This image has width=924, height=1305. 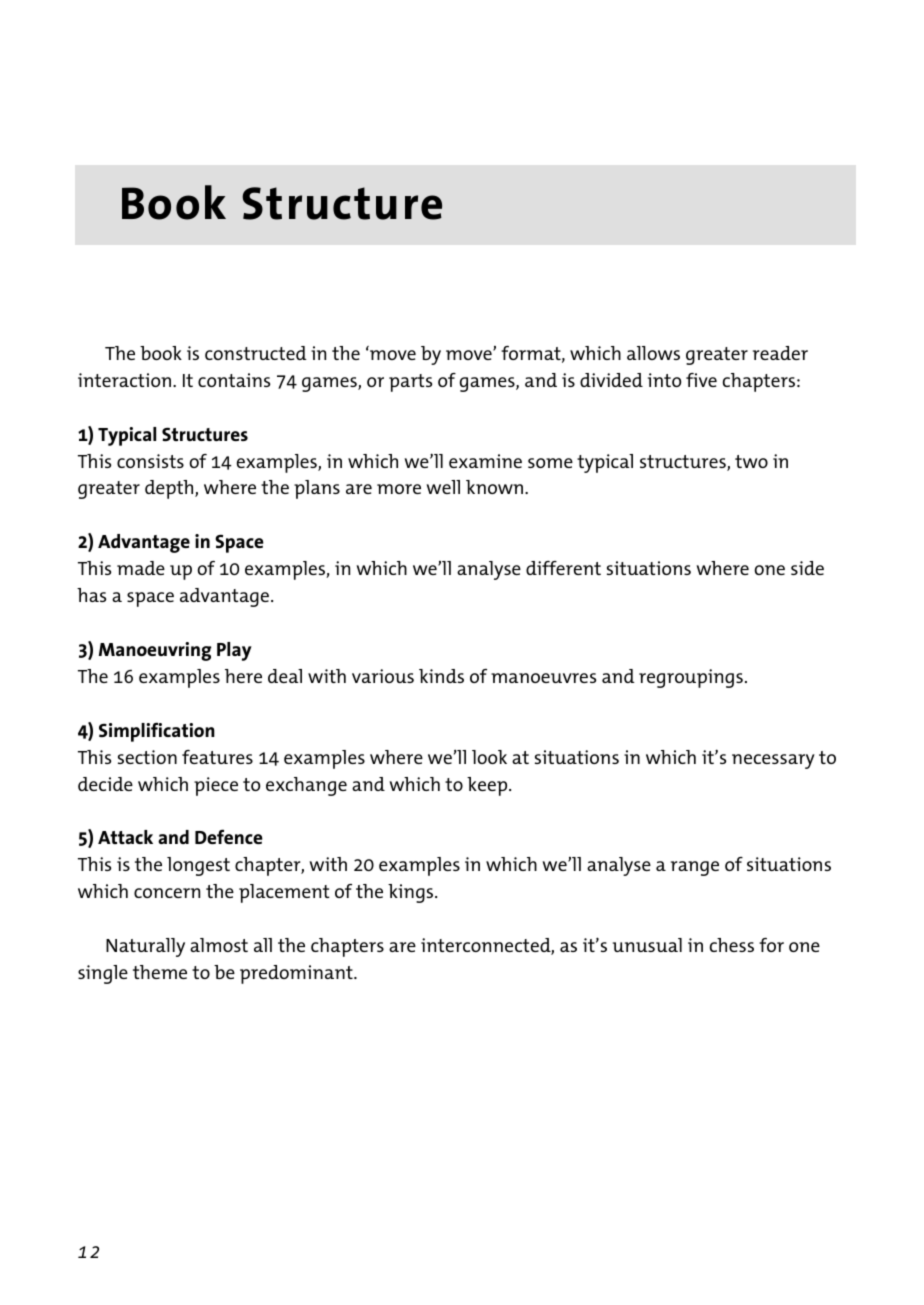 I want to click on made, so click(x=141, y=568).
